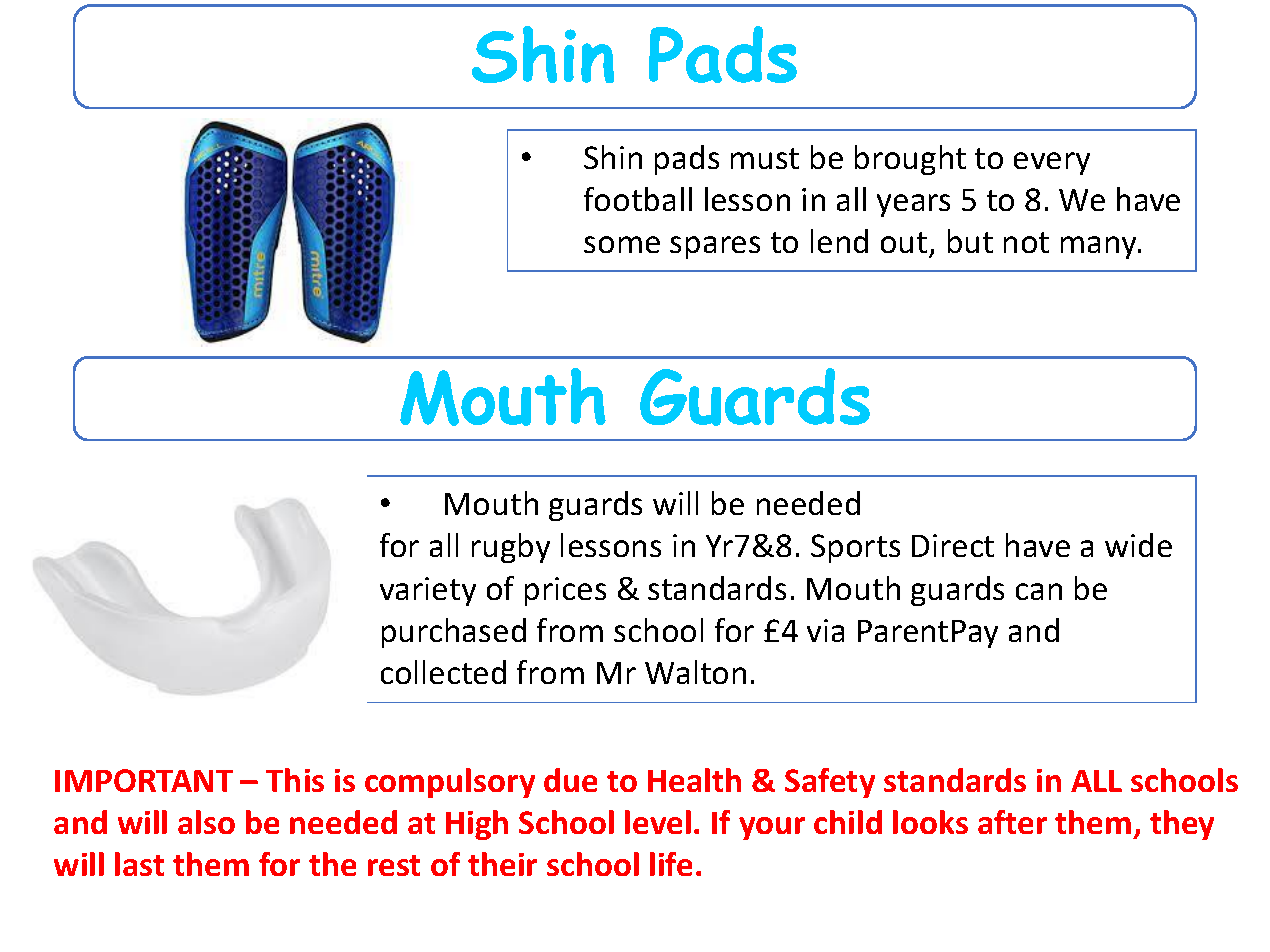 The width and height of the image is (1270, 952). What do you see at coordinates (638, 199) in the image?
I see `football` at bounding box center [638, 199].
